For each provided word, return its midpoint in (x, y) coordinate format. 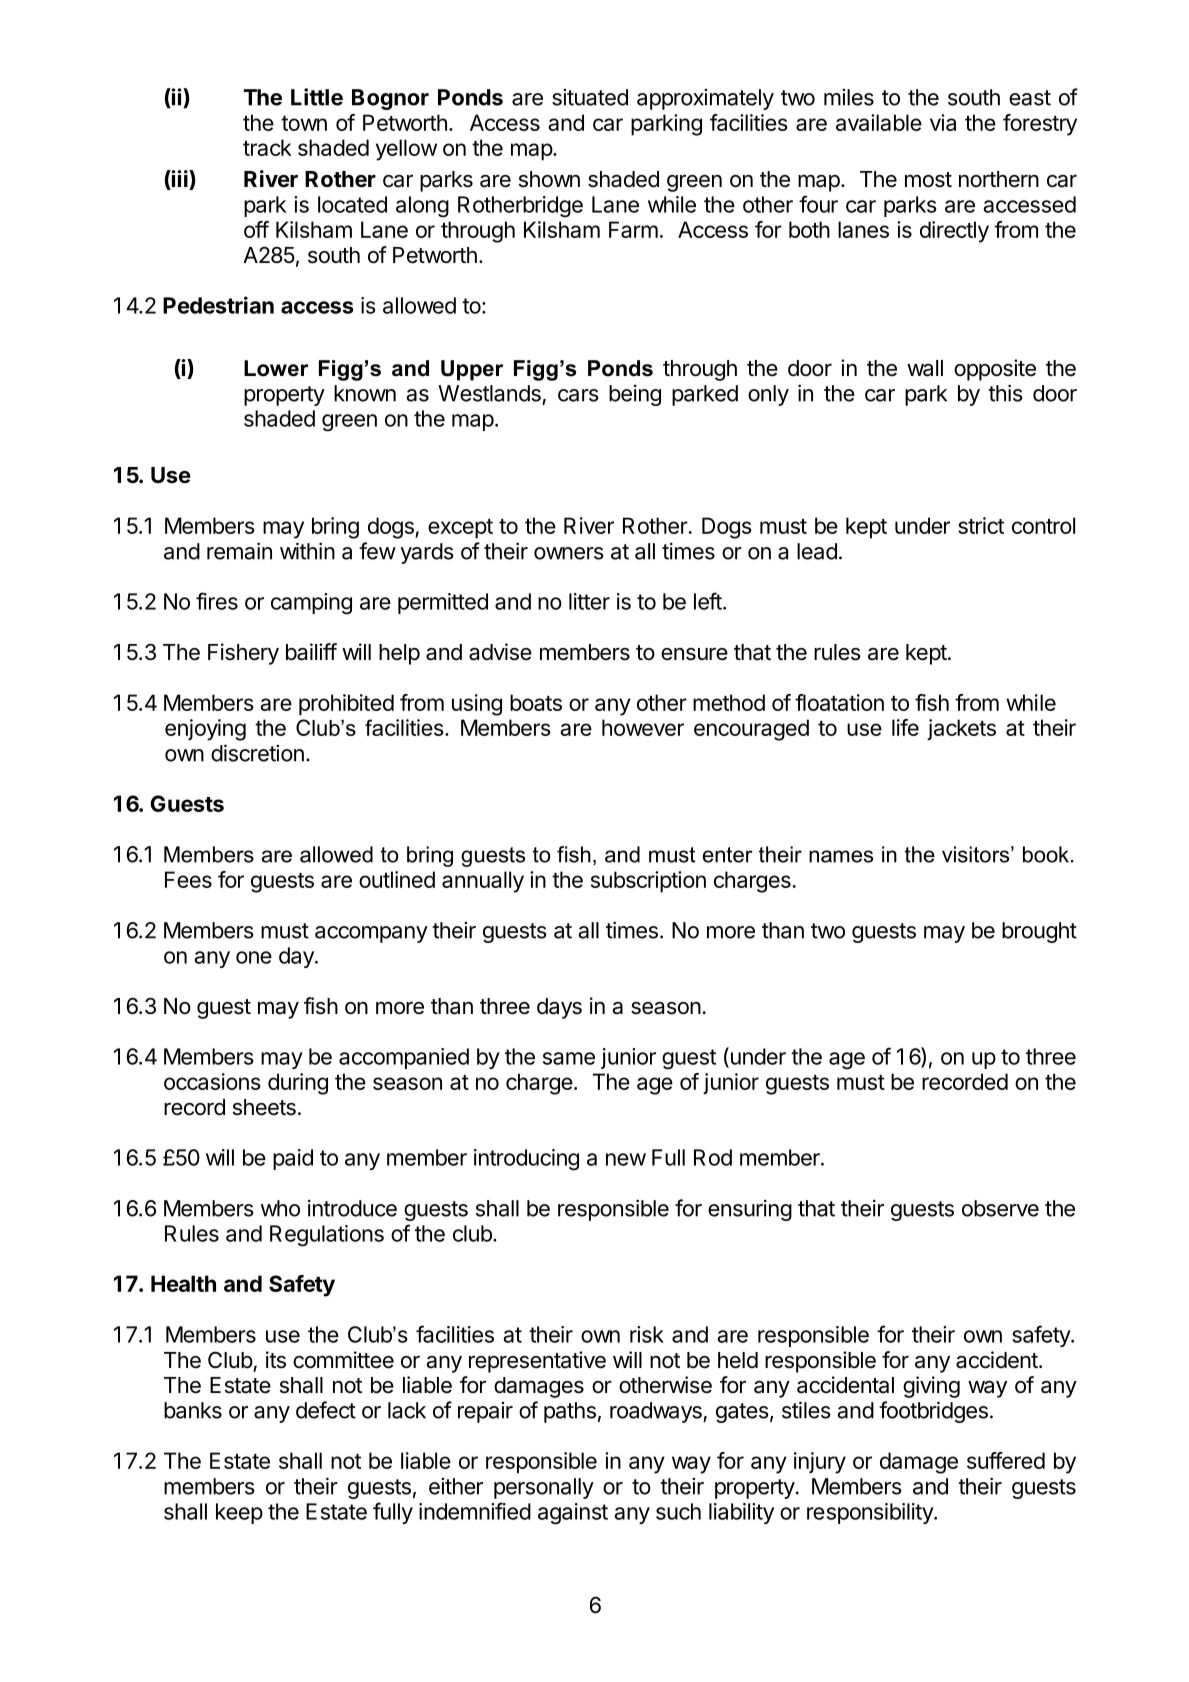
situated (590, 97)
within (307, 551)
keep (239, 1513)
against (573, 1514)
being (635, 395)
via (943, 122)
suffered (1006, 1460)
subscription (648, 882)
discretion (257, 753)
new (626, 1159)
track (267, 147)
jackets (961, 729)
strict (981, 525)
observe (1000, 1208)
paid (293, 1159)
